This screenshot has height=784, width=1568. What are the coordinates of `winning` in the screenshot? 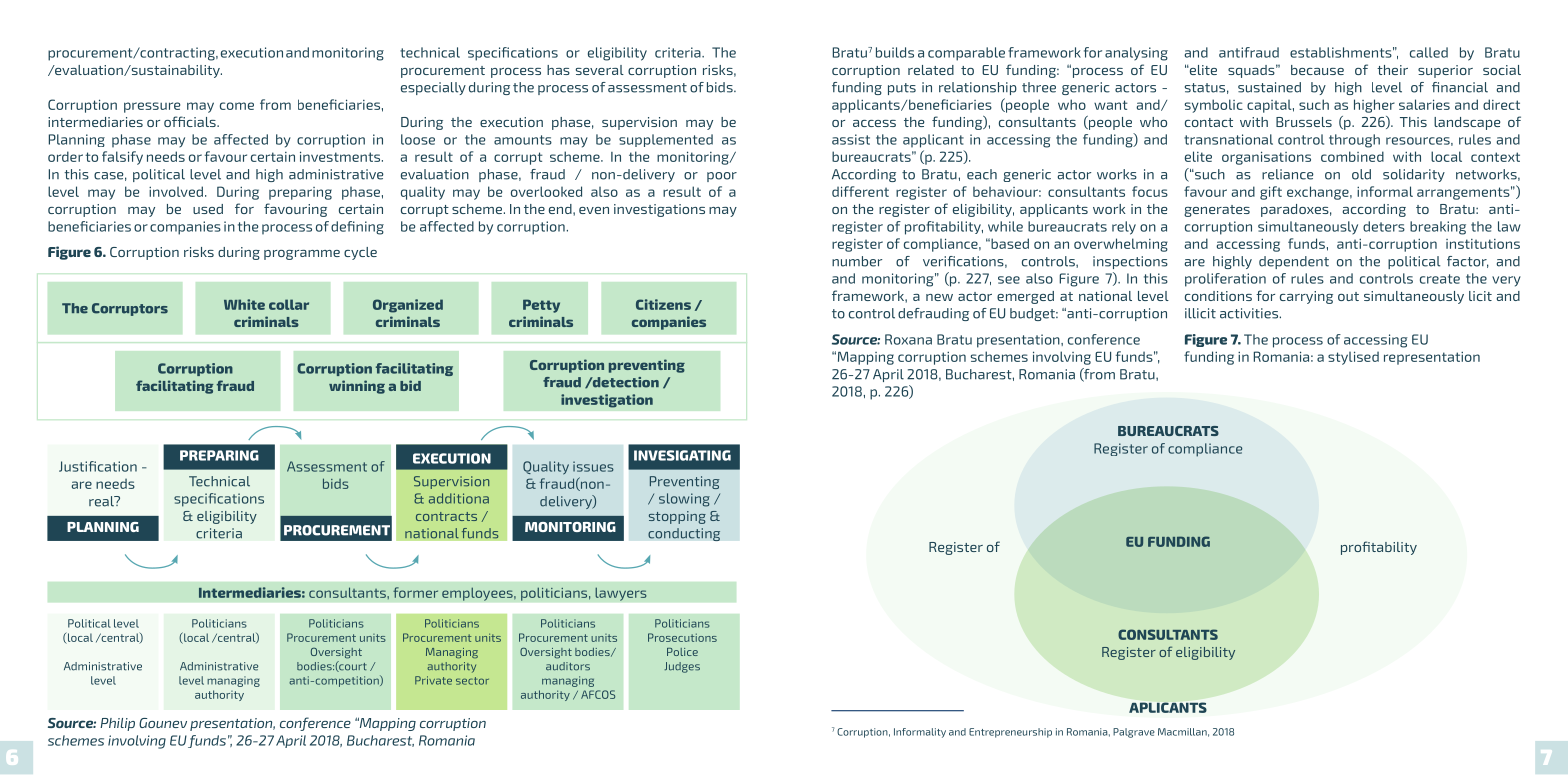 It's located at (357, 387).
